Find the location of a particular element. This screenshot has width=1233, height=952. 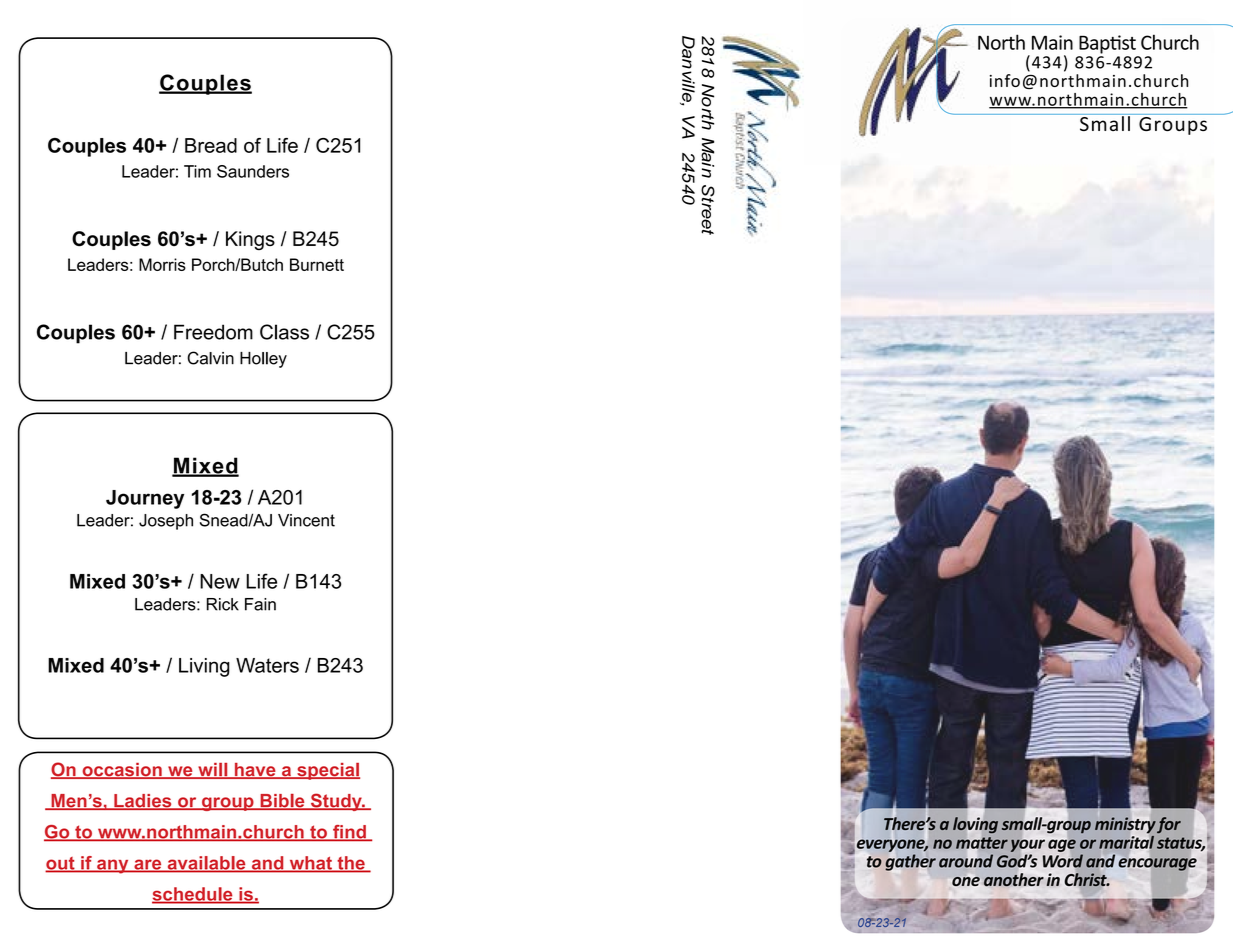

Saunders is located at coordinates (253, 171).
